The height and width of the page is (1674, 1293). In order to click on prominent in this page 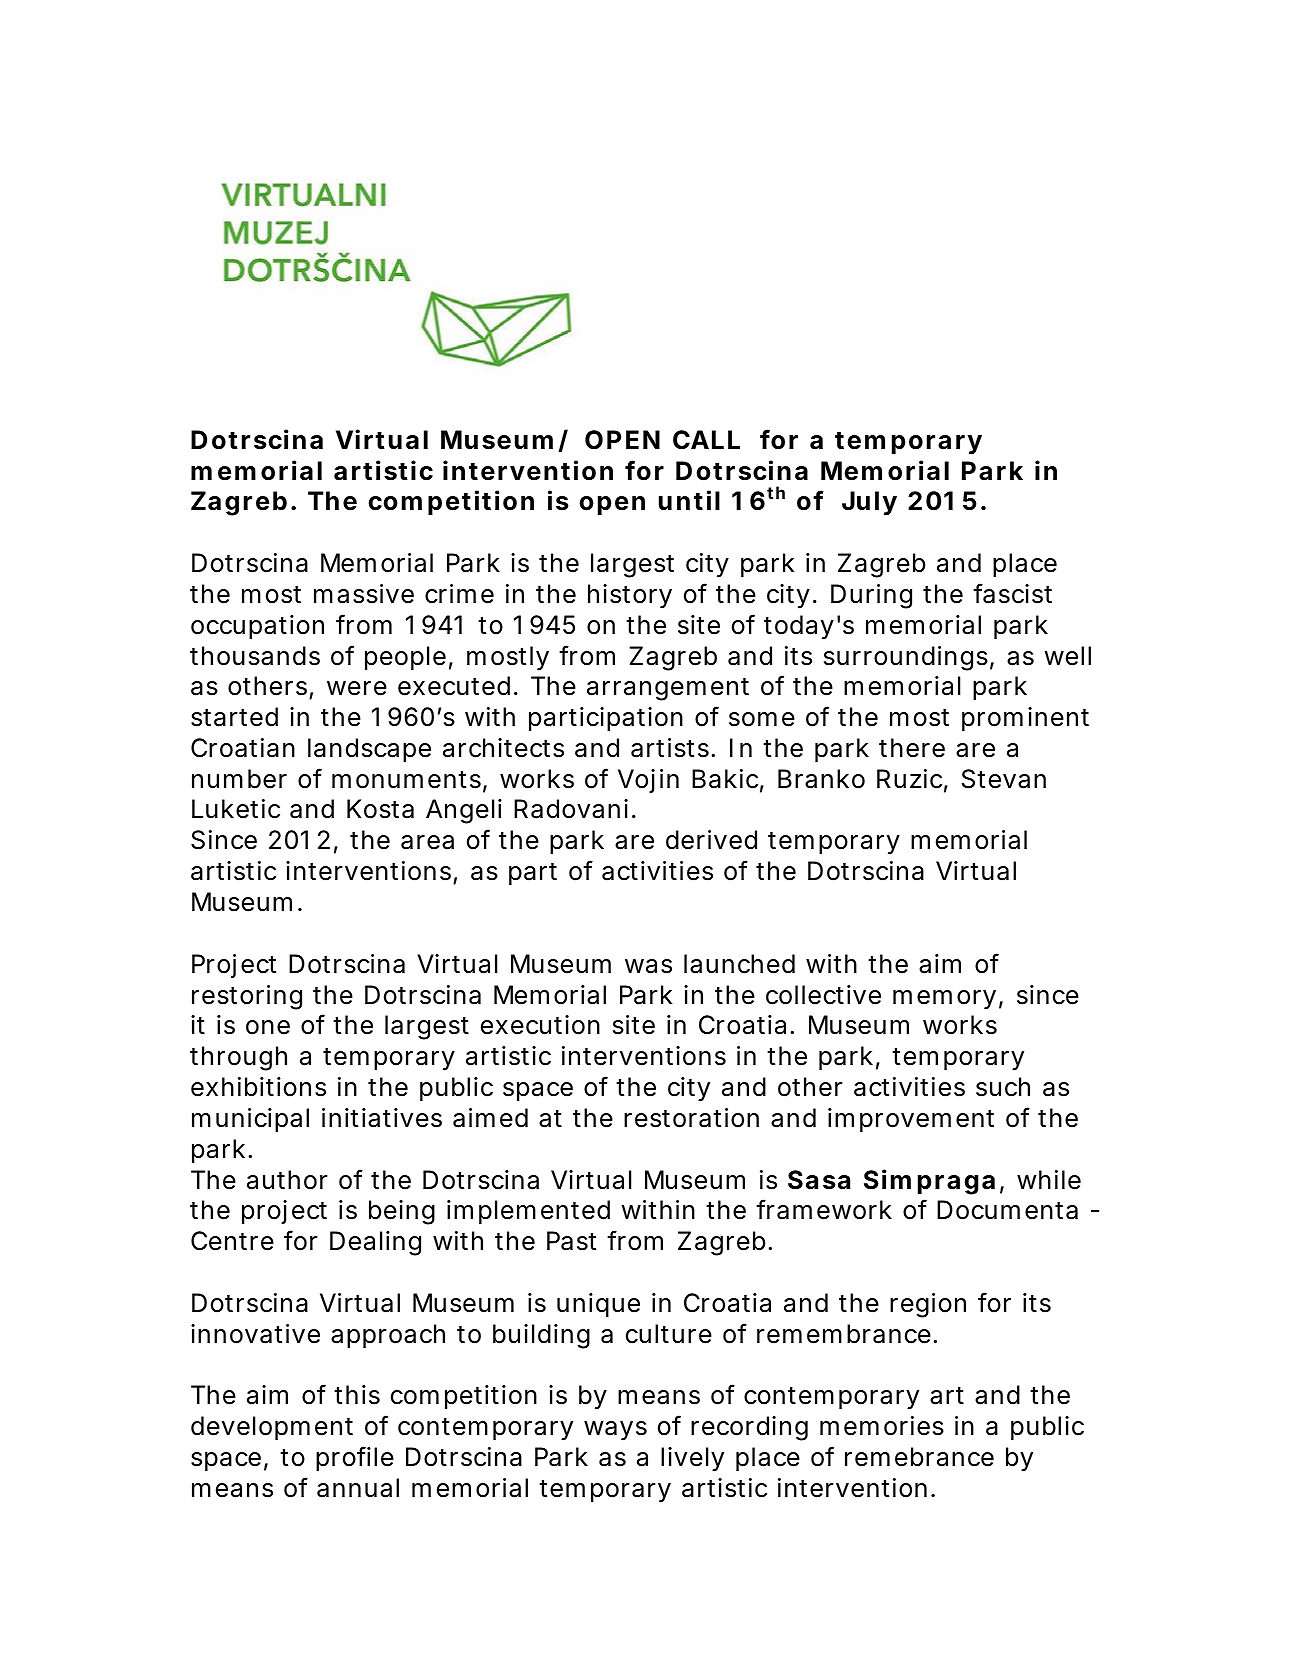, I will do `click(1025, 719)`.
